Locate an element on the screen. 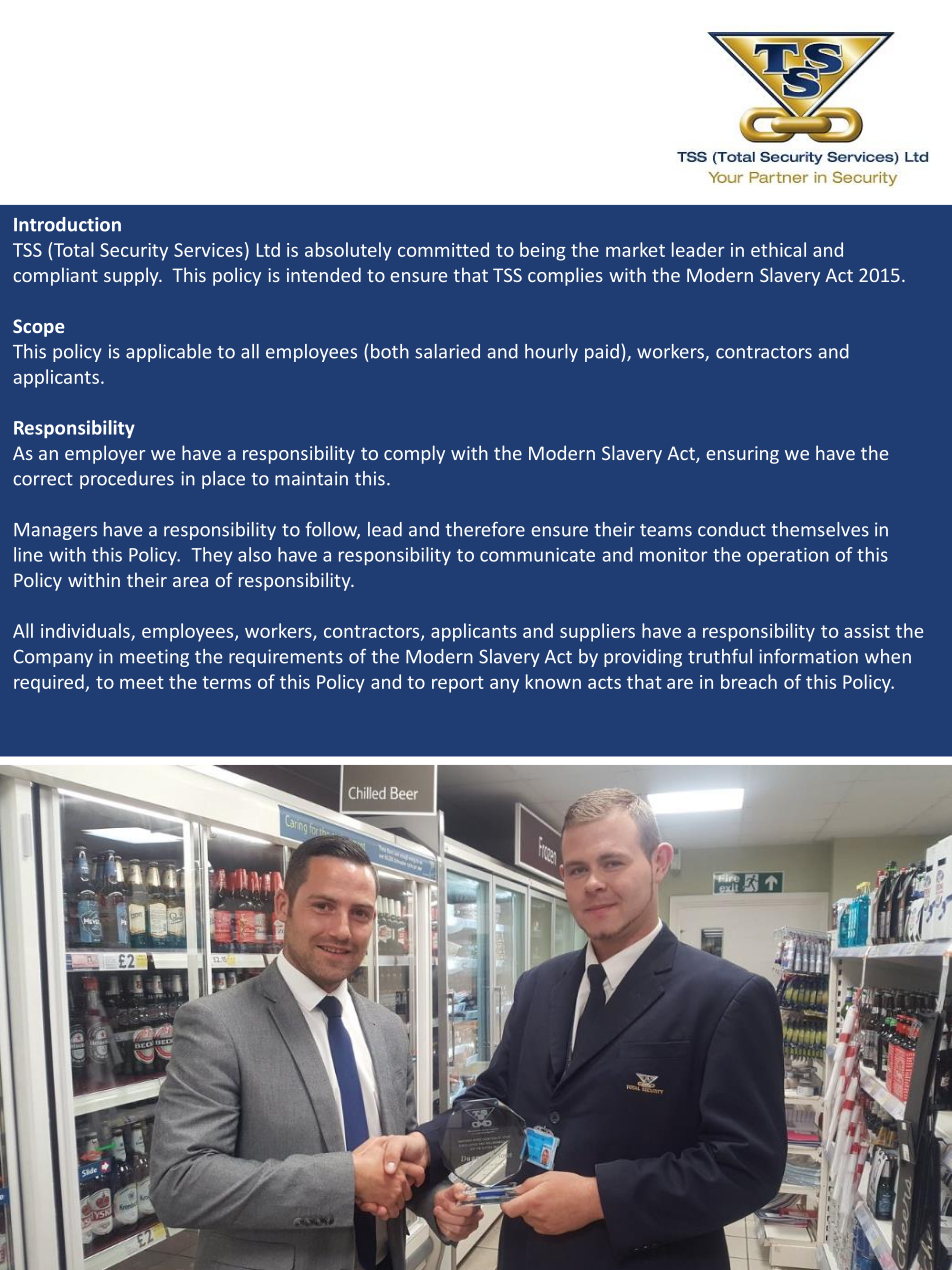  breach is located at coordinates (749, 681).
